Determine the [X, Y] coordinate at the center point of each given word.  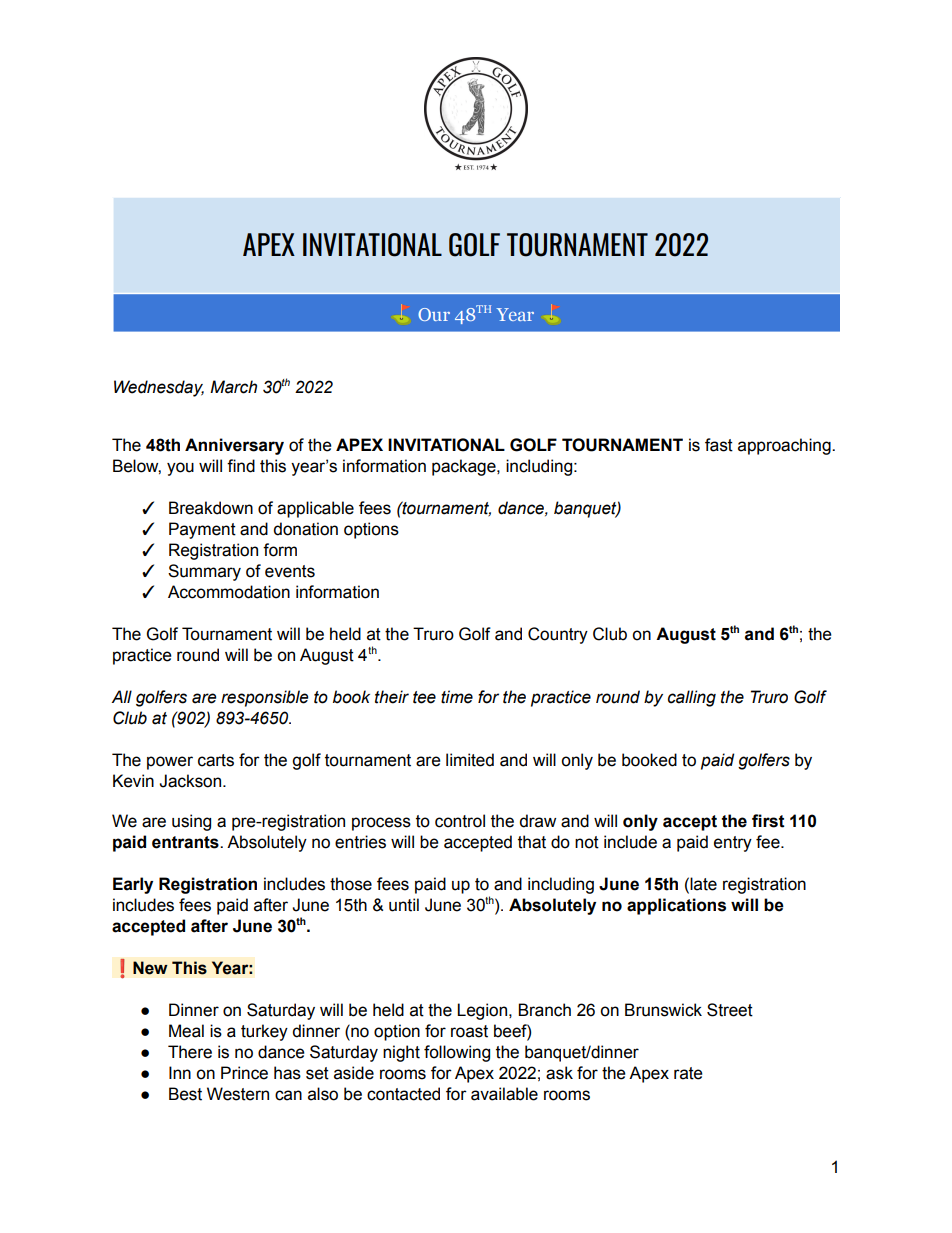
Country [558, 635]
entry [733, 844]
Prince [244, 1073]
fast [719, 445]
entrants [186, 842]
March [233, 387]
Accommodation [229, 592]
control [460, 821]
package [465, 467]
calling [692, 698]
